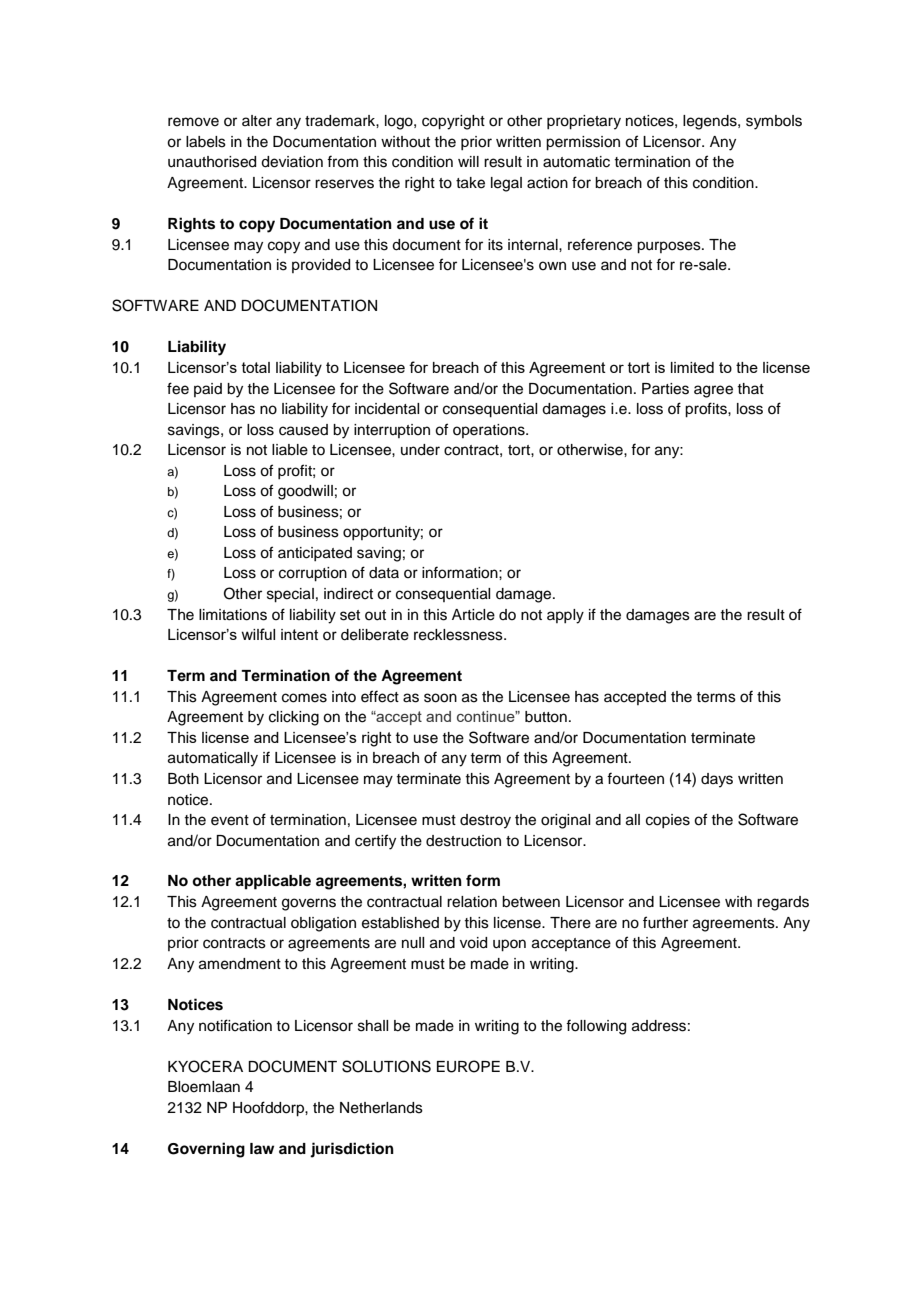  I want to click on symbols, so click(774, 122).
